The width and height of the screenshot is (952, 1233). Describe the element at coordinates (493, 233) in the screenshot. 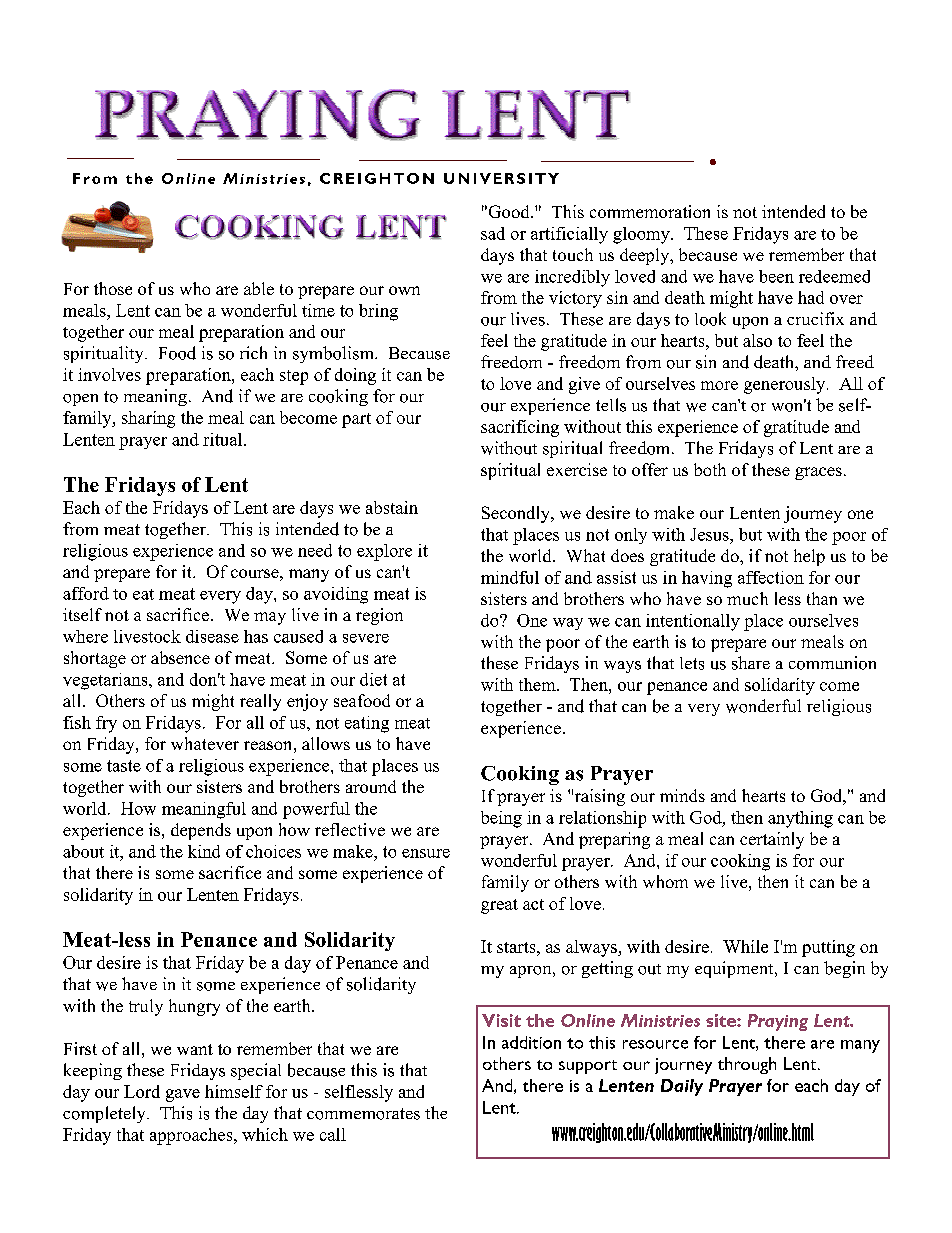

I see `sad` at that location.
